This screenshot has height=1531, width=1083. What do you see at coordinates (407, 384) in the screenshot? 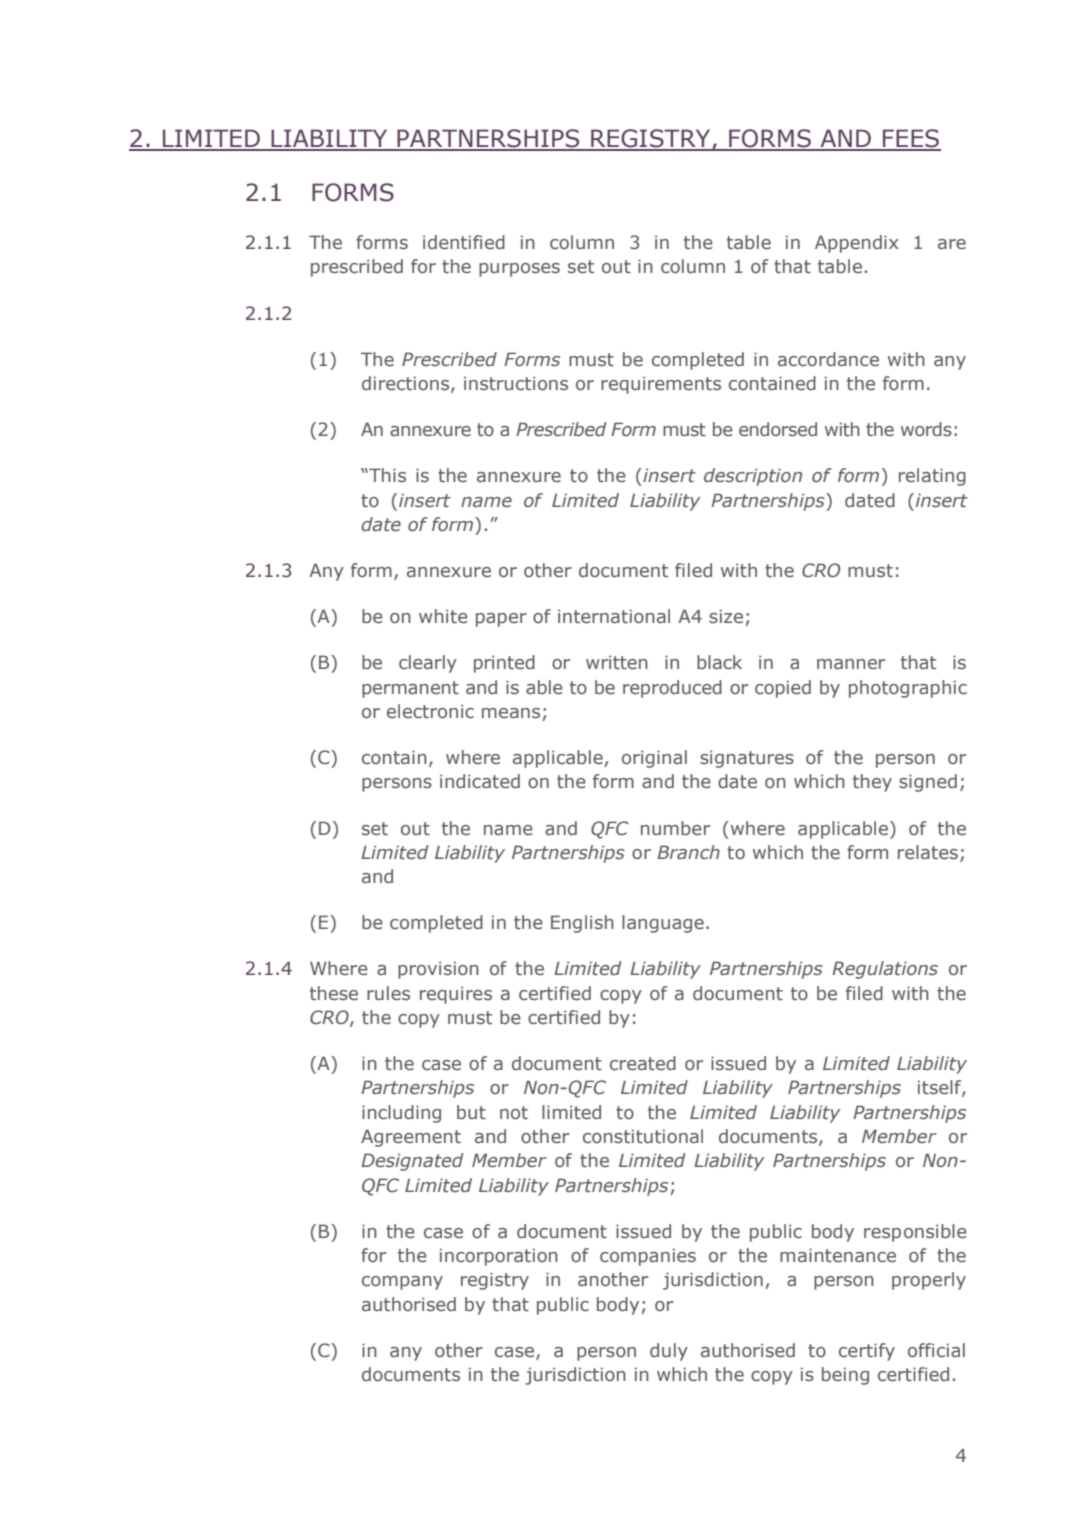
I see `directions` at bounding box center [407, 384].
